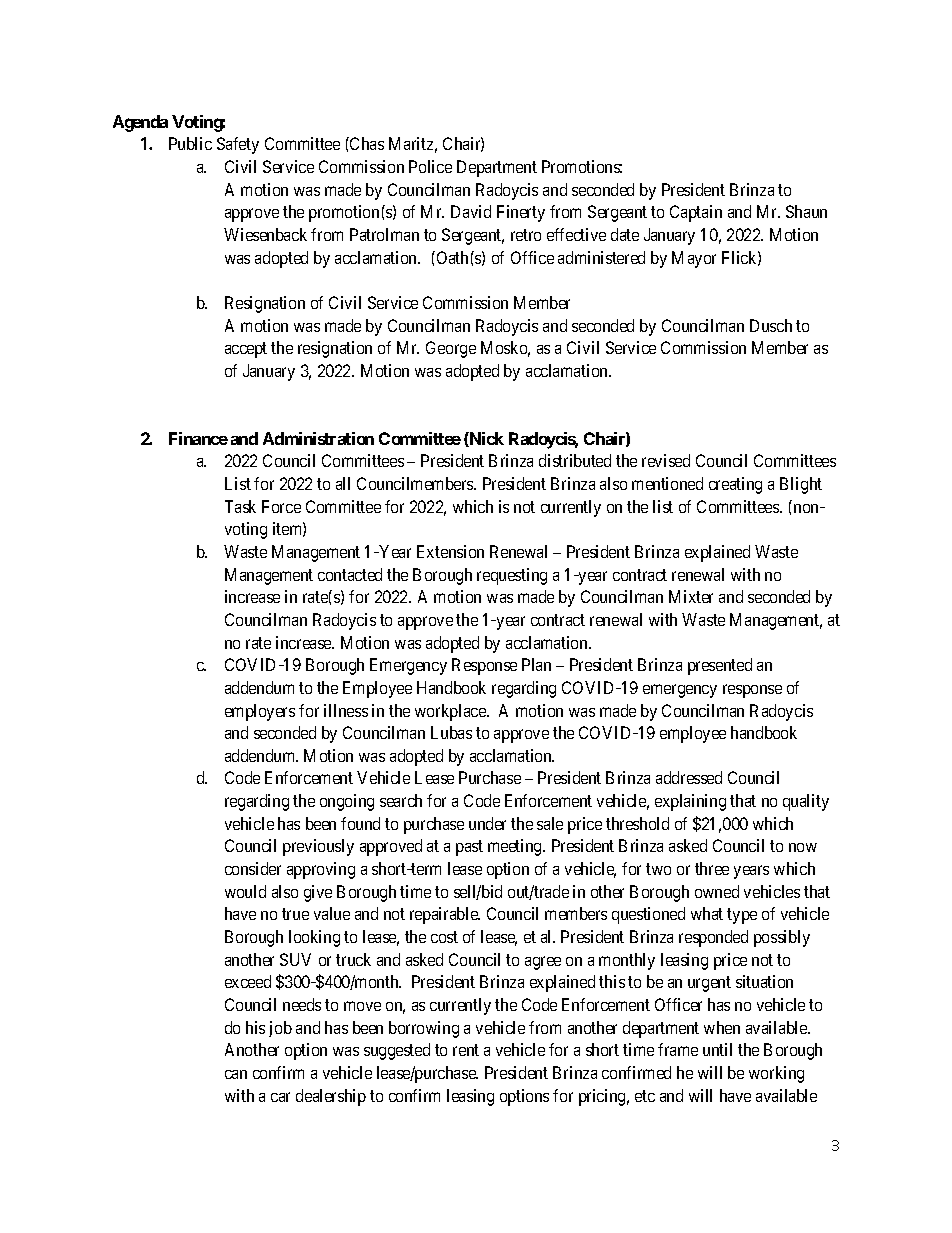 The image size is (952, 1233). I want to click on Police, so click(430, 166).
